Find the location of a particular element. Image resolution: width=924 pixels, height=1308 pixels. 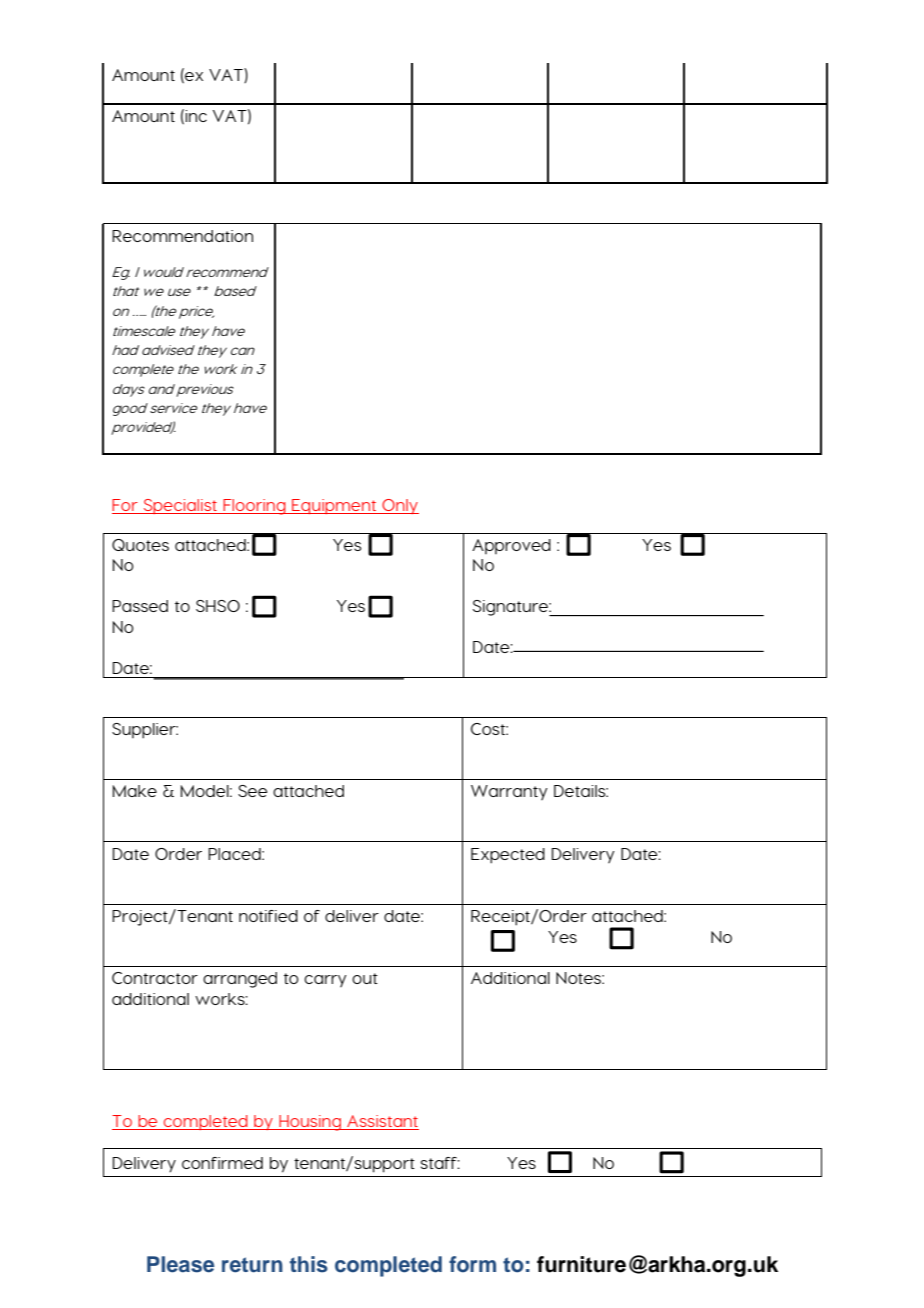

See is located at coordinates (252, 791).
